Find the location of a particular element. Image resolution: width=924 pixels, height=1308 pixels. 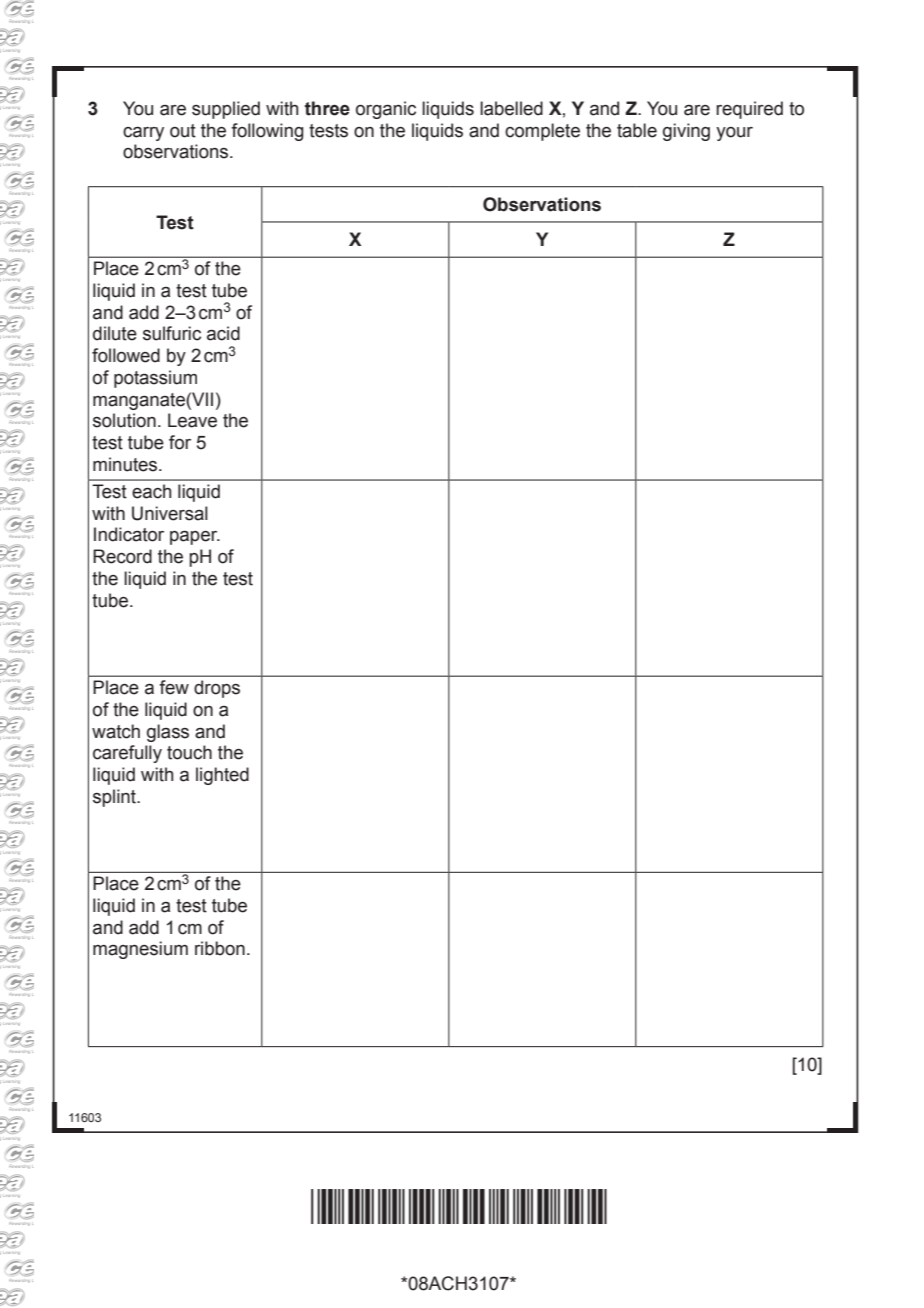

Leave is located at coordinates (192, 420).
